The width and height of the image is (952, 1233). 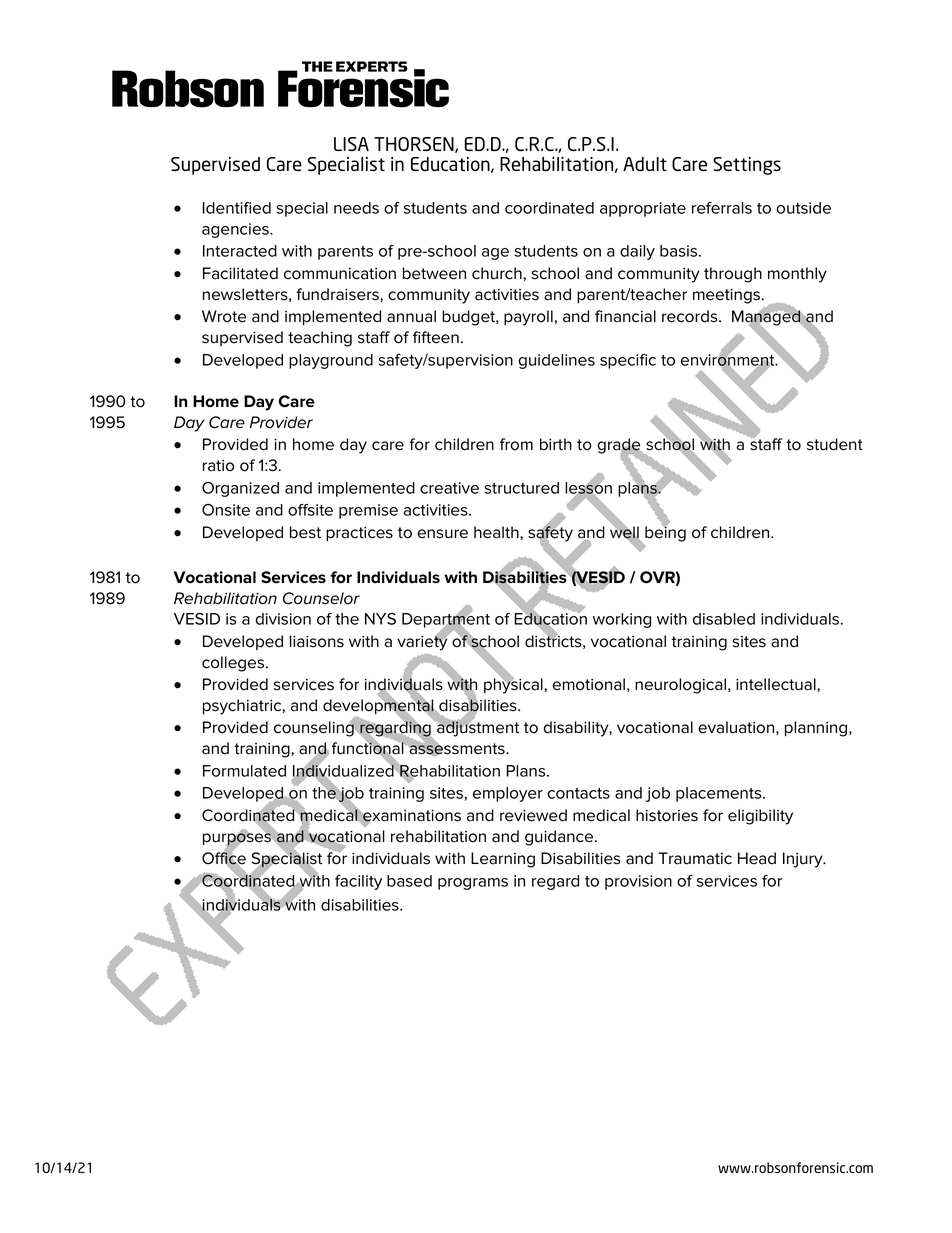 What do you see at coordinates (747, 166) in the image?
I see `Settings` at bounding box center [747, 166].
